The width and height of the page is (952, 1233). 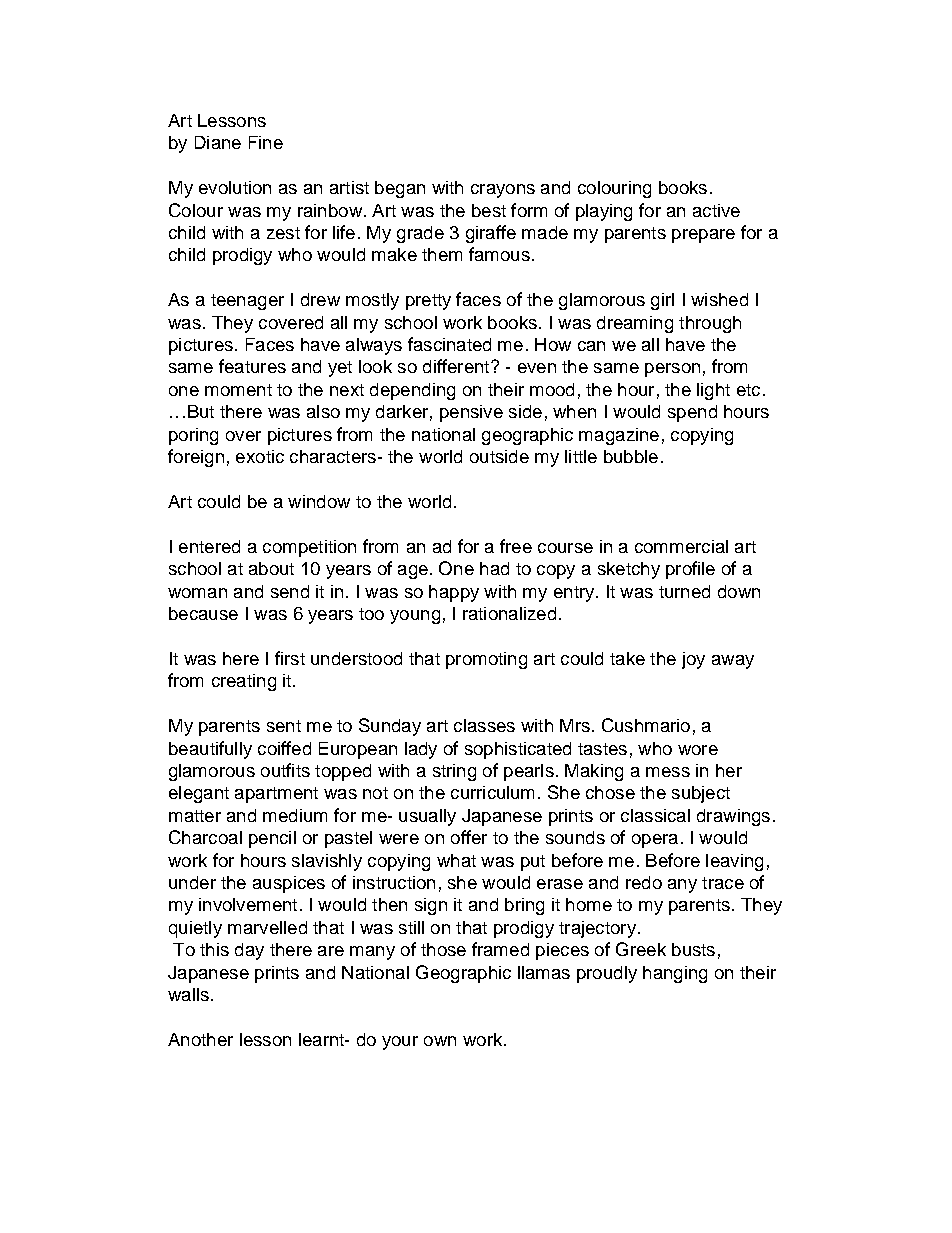 I want to click on Another, so click(x=200, y=1039).
